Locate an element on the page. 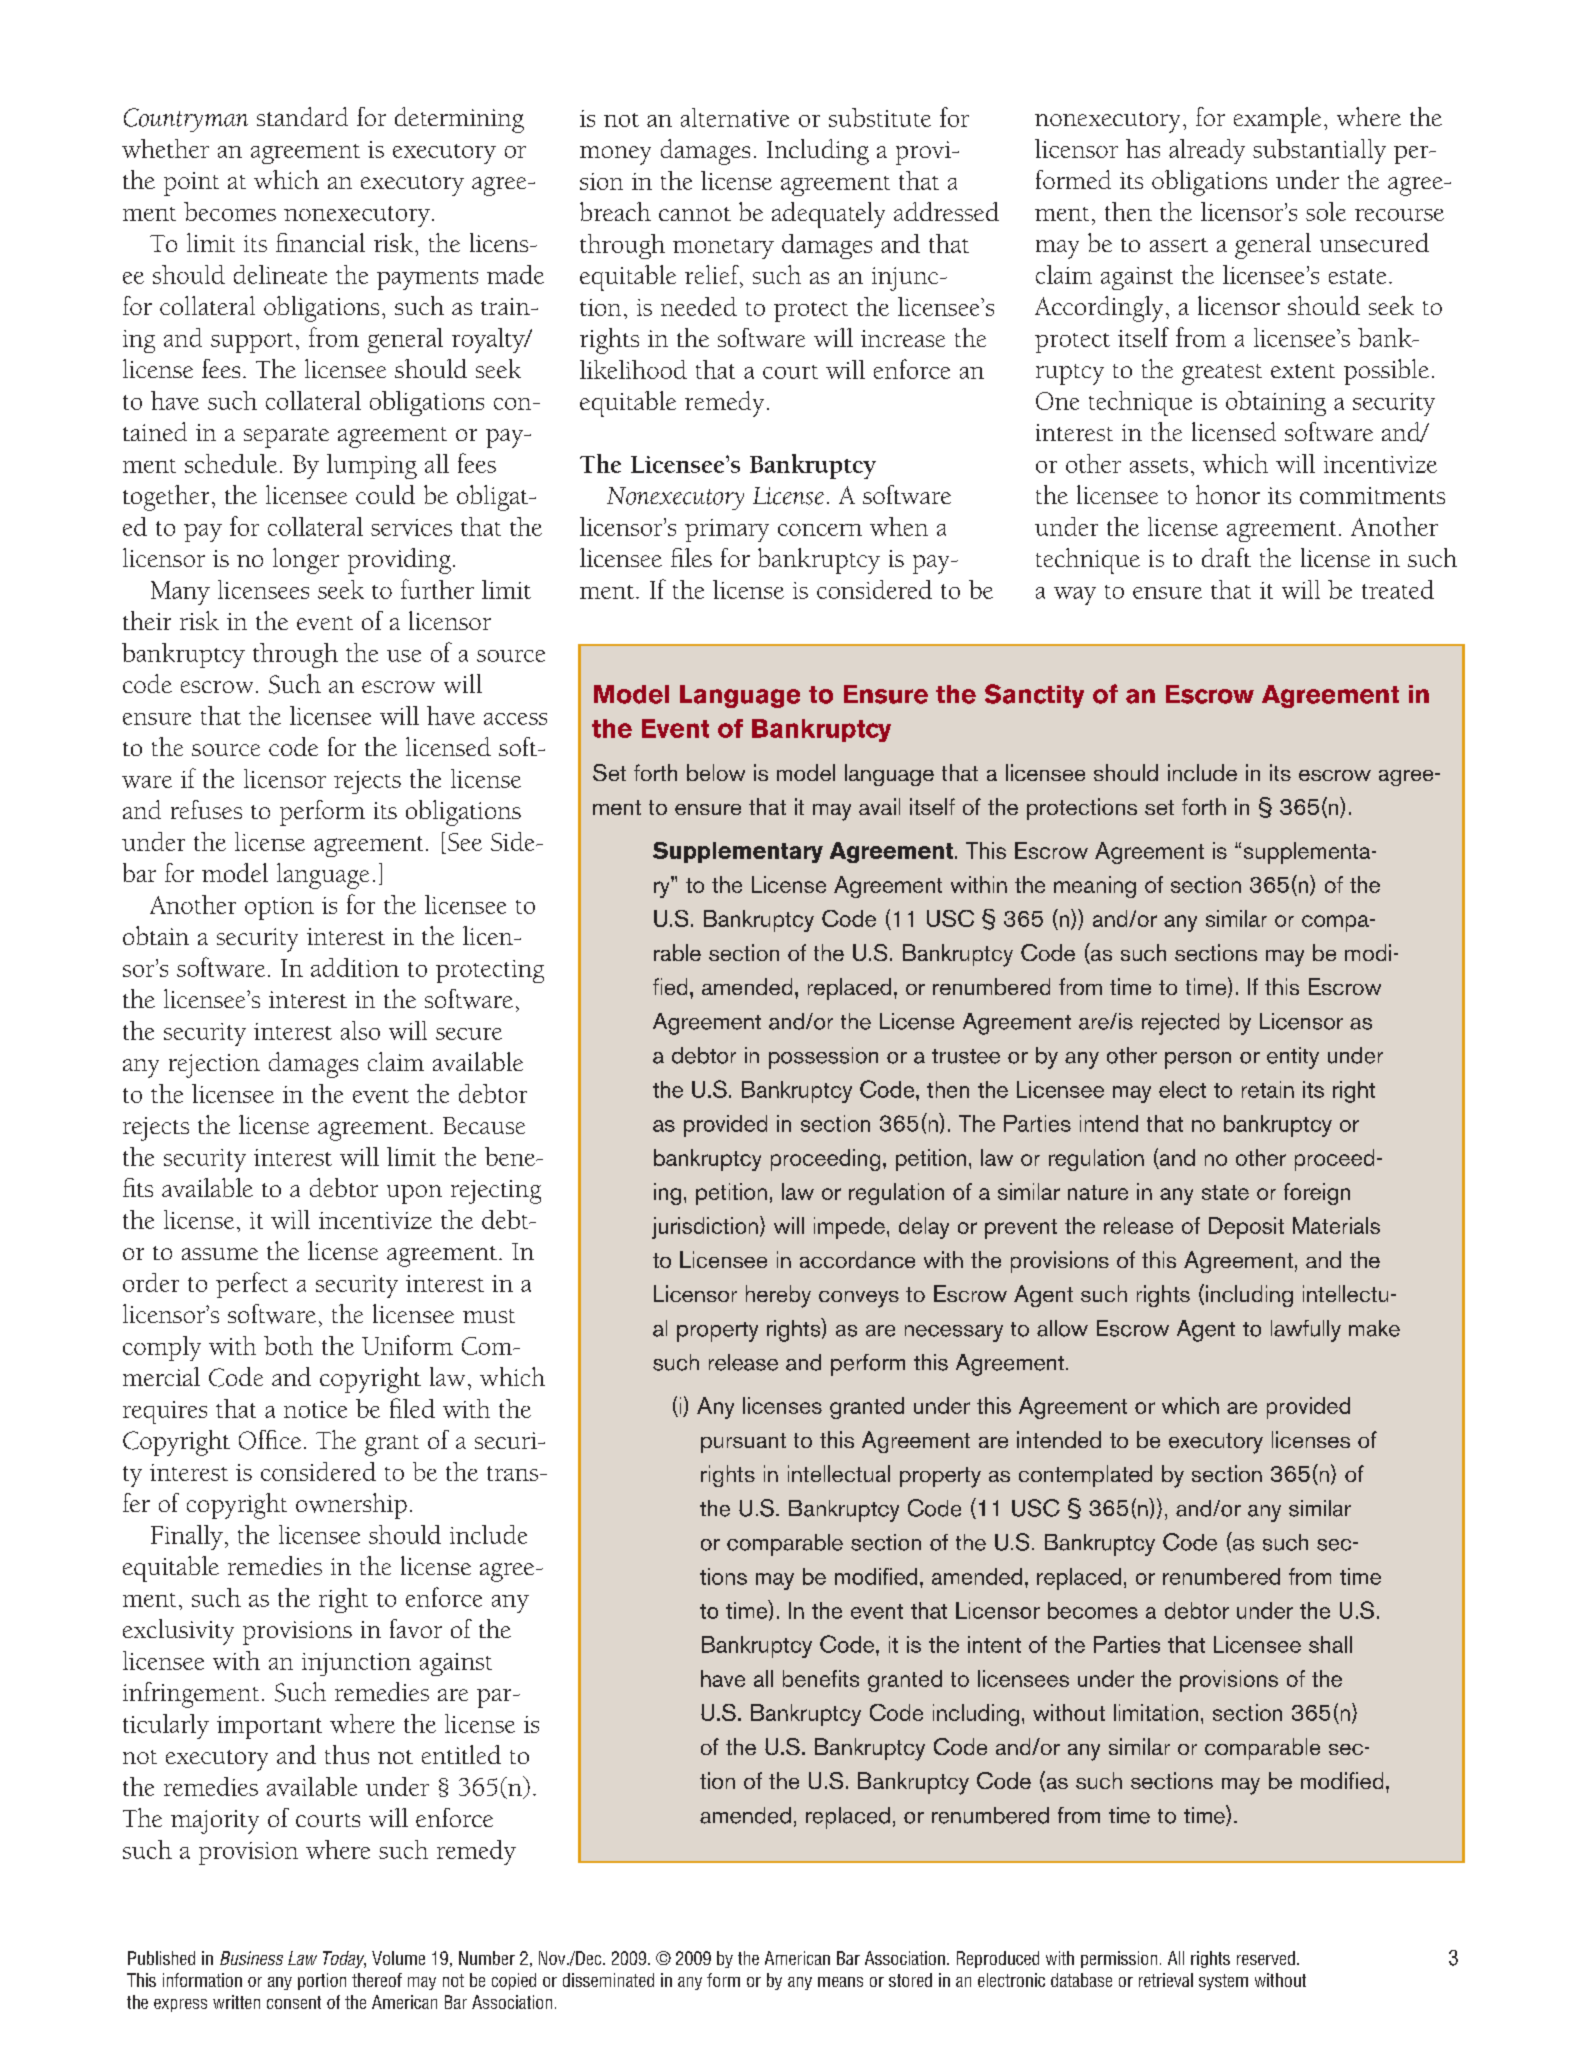 This page has height=2055, width=1583. adequately is located at coordinates (828, 215).
